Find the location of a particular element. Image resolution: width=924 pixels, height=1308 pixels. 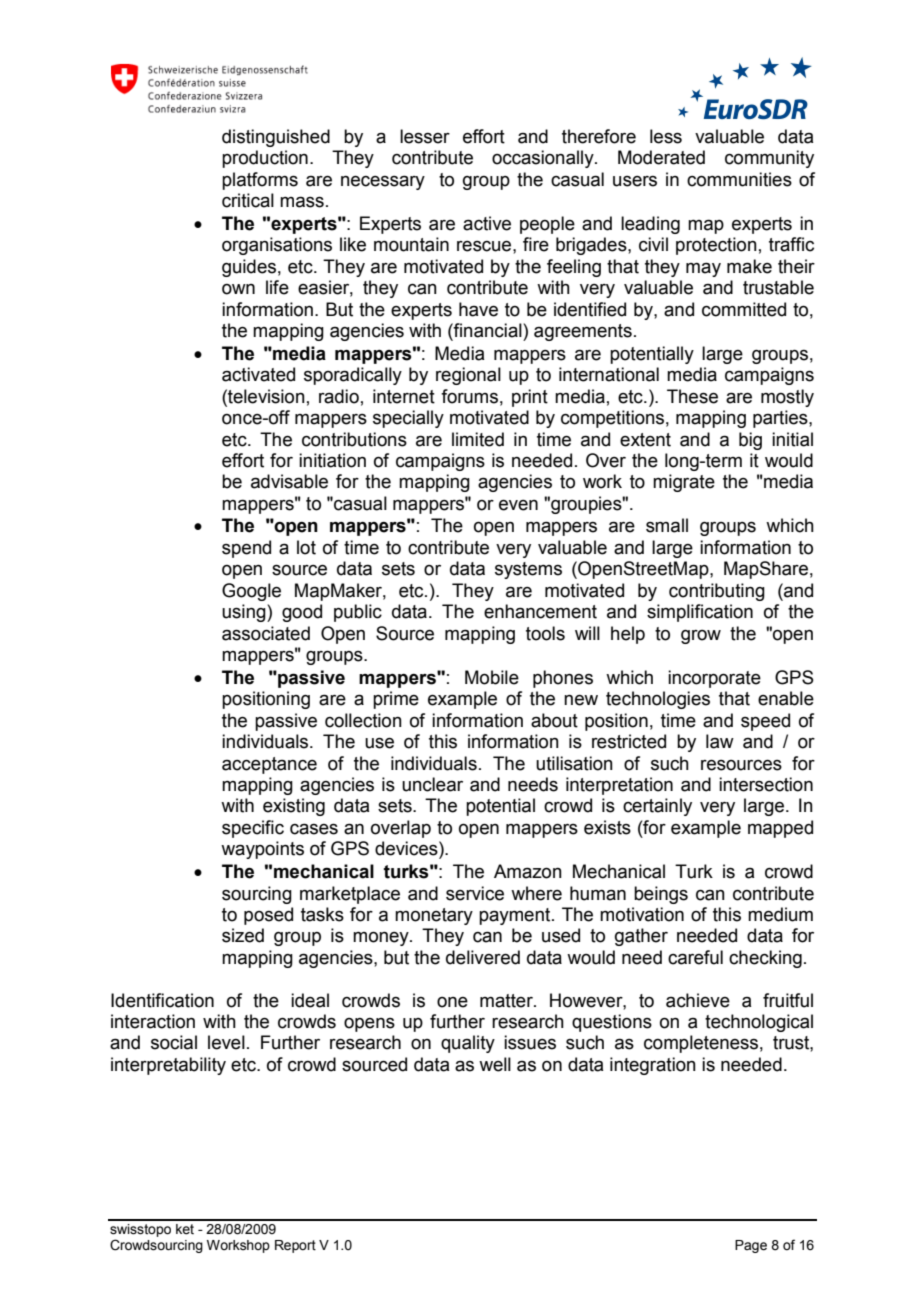

waypoints is located at coordinates (262, 850).
